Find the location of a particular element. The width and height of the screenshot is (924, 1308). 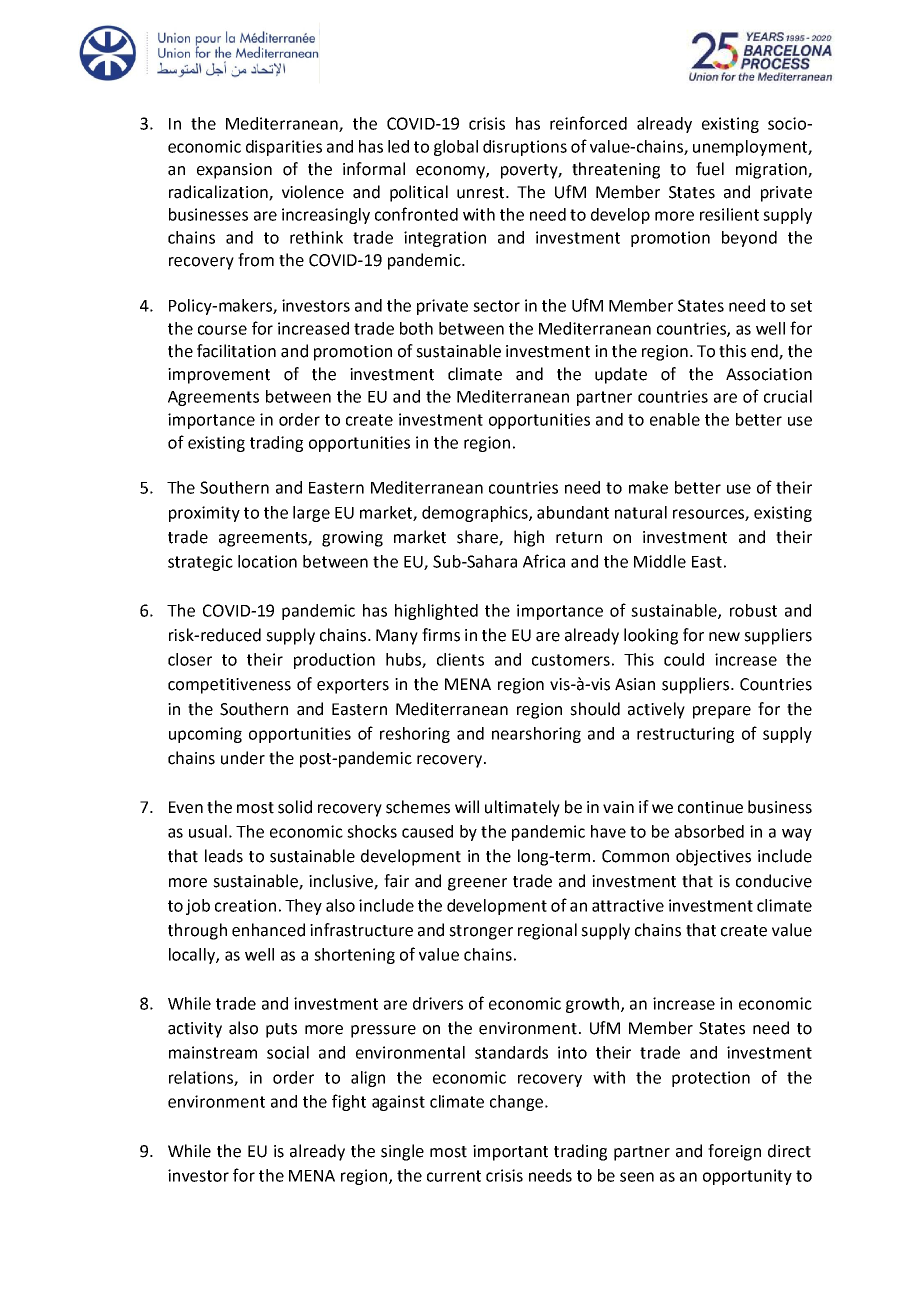

greener is located at coordinates (477, 884).
